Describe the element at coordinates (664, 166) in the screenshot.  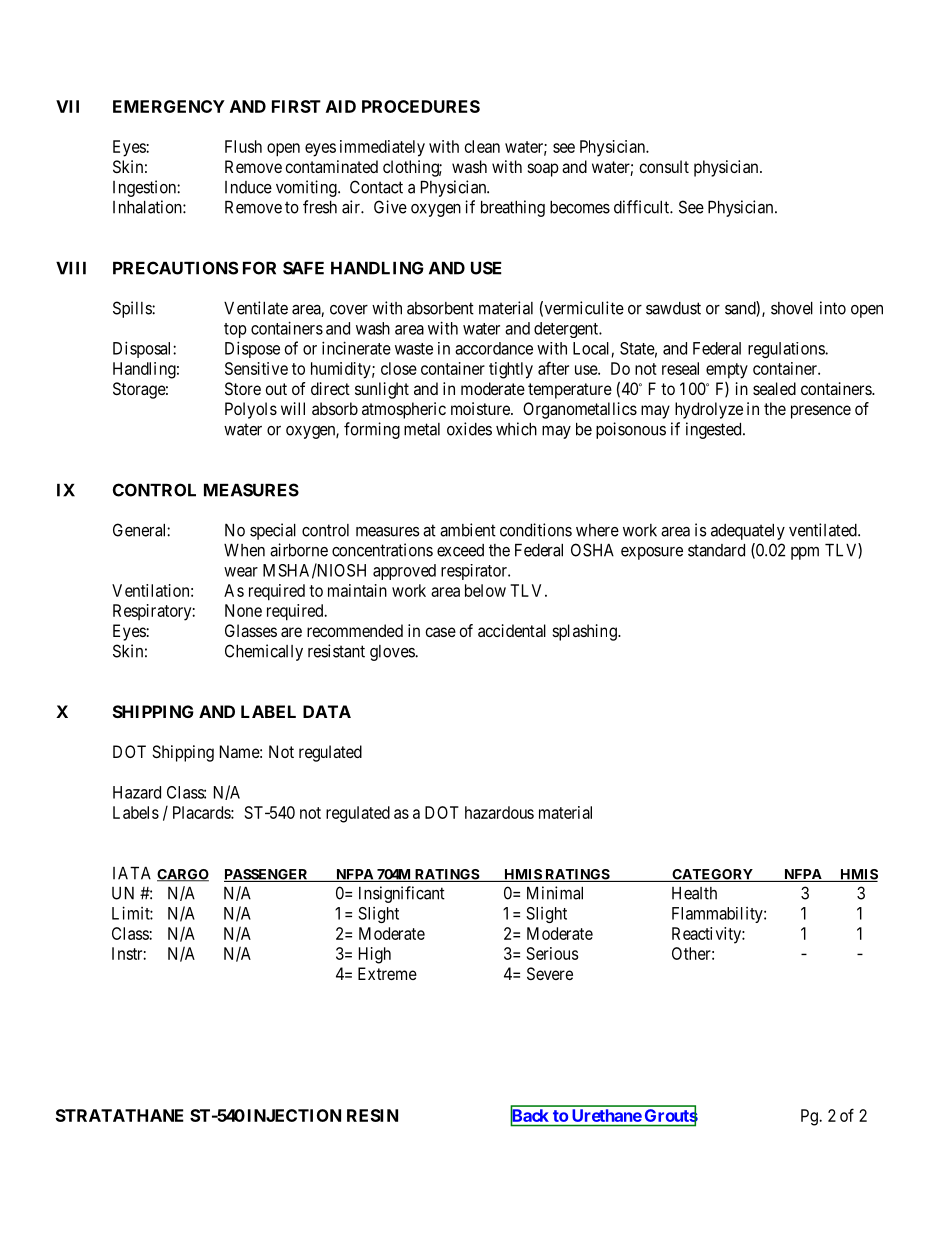
I see `consult` at that location.
